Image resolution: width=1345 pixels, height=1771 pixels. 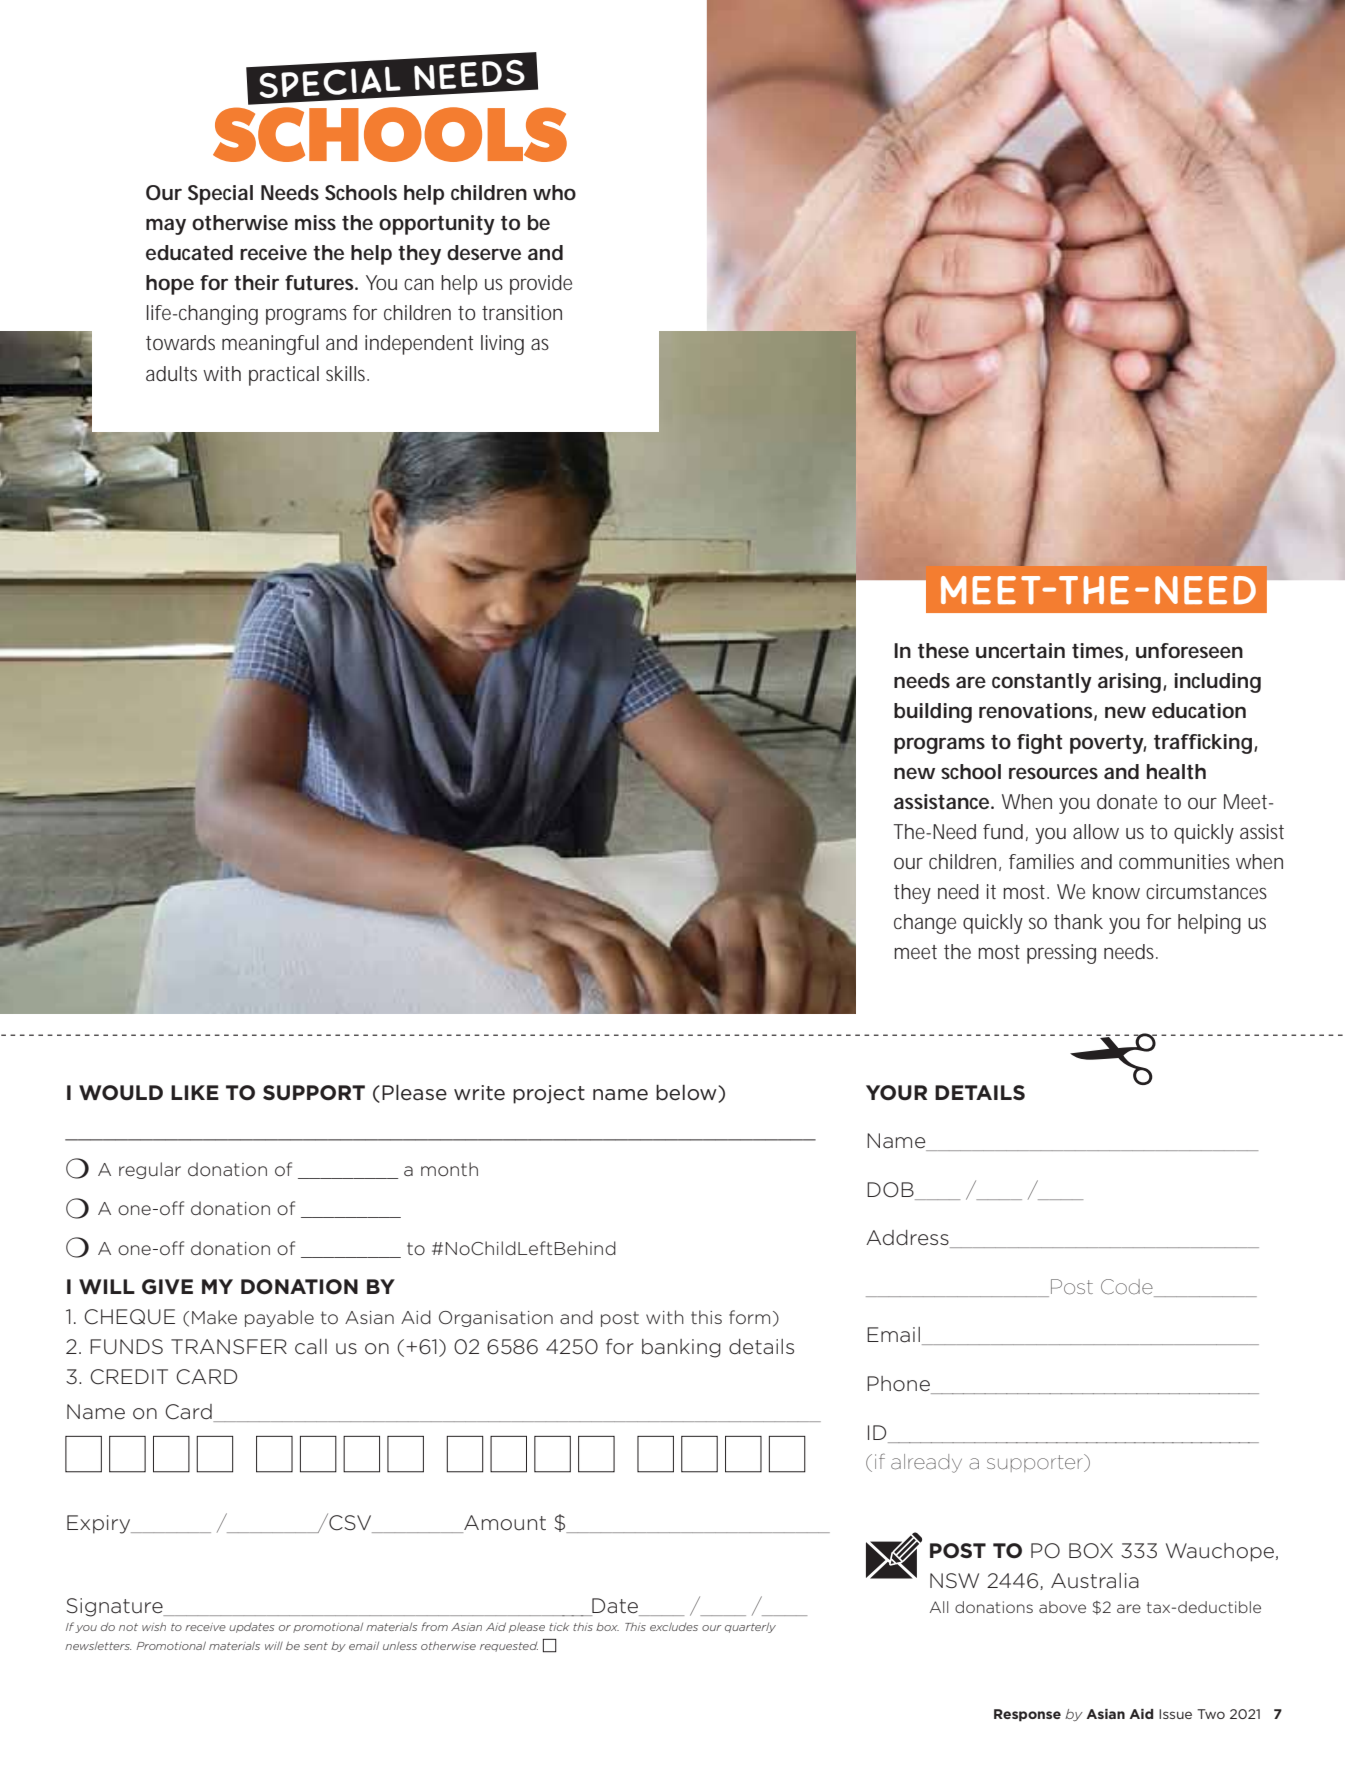 I want to click on provide, so click(x=541, y=285).
